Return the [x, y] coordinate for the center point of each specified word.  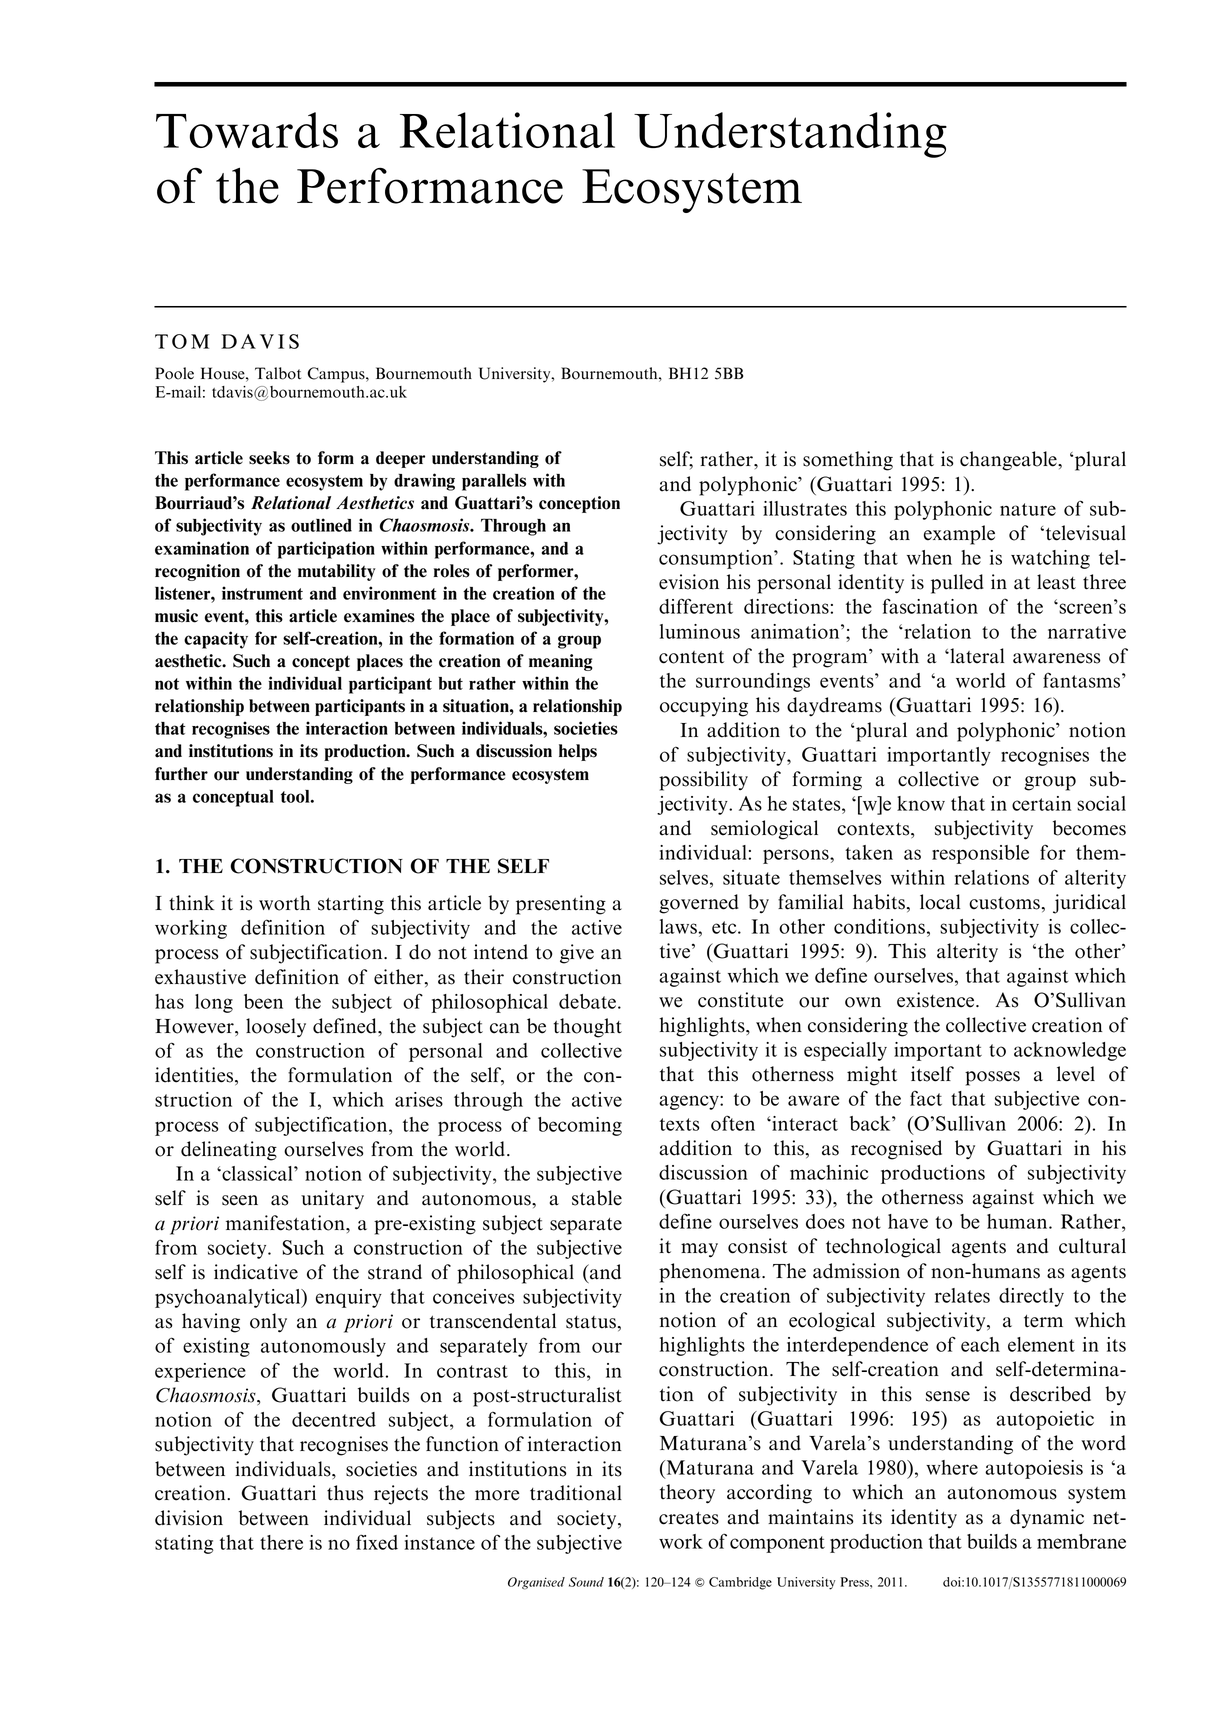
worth [285, 903]
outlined [321, 525]
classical [257, 1173]
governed [699, 904]
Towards [247, 130]
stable [597, 1198]
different [696, 606]
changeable [1009, 461]
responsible [980, 854]
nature [1028, 509]
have [908, 1221]
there [281, 1542]
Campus [337, 375]
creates [689, 1518]
